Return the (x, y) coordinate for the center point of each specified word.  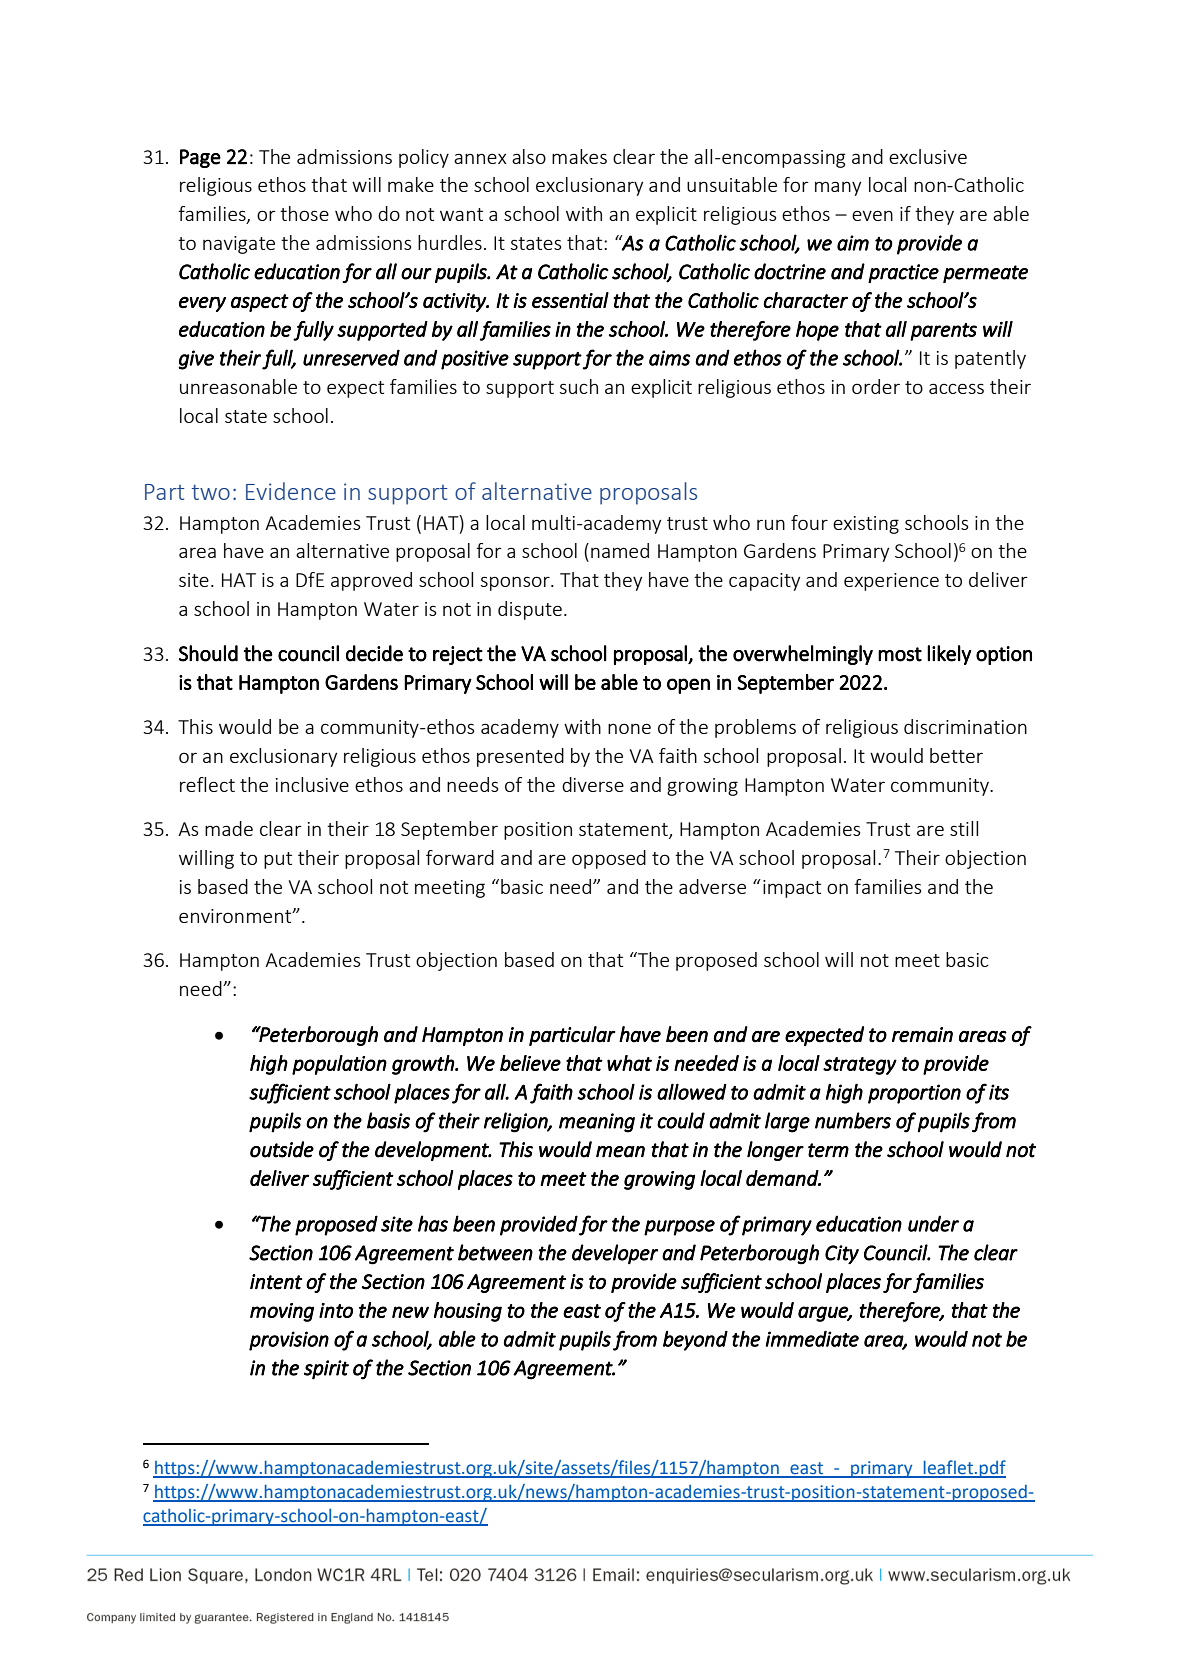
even (872, 215)
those (304, 213)
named (620, 550)
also (529, 156)
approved (371, 581)
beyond (695, 1341)
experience (891, 582)
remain (922, 1035)
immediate (812, 1339)
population (339, 1065)
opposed (609, 859)
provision (289, 1341)
